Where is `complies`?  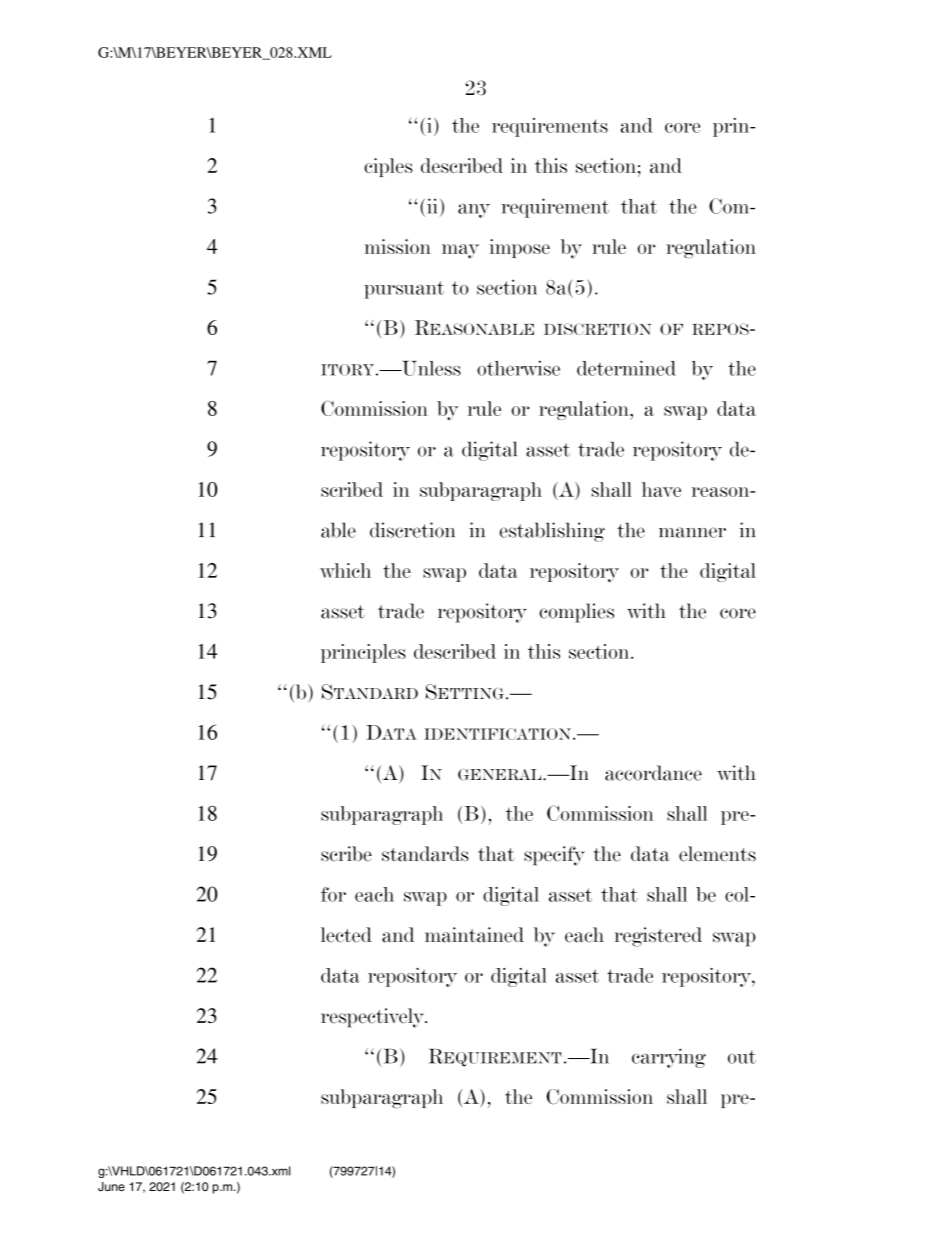 complies is located at coordinates (576, 613).
